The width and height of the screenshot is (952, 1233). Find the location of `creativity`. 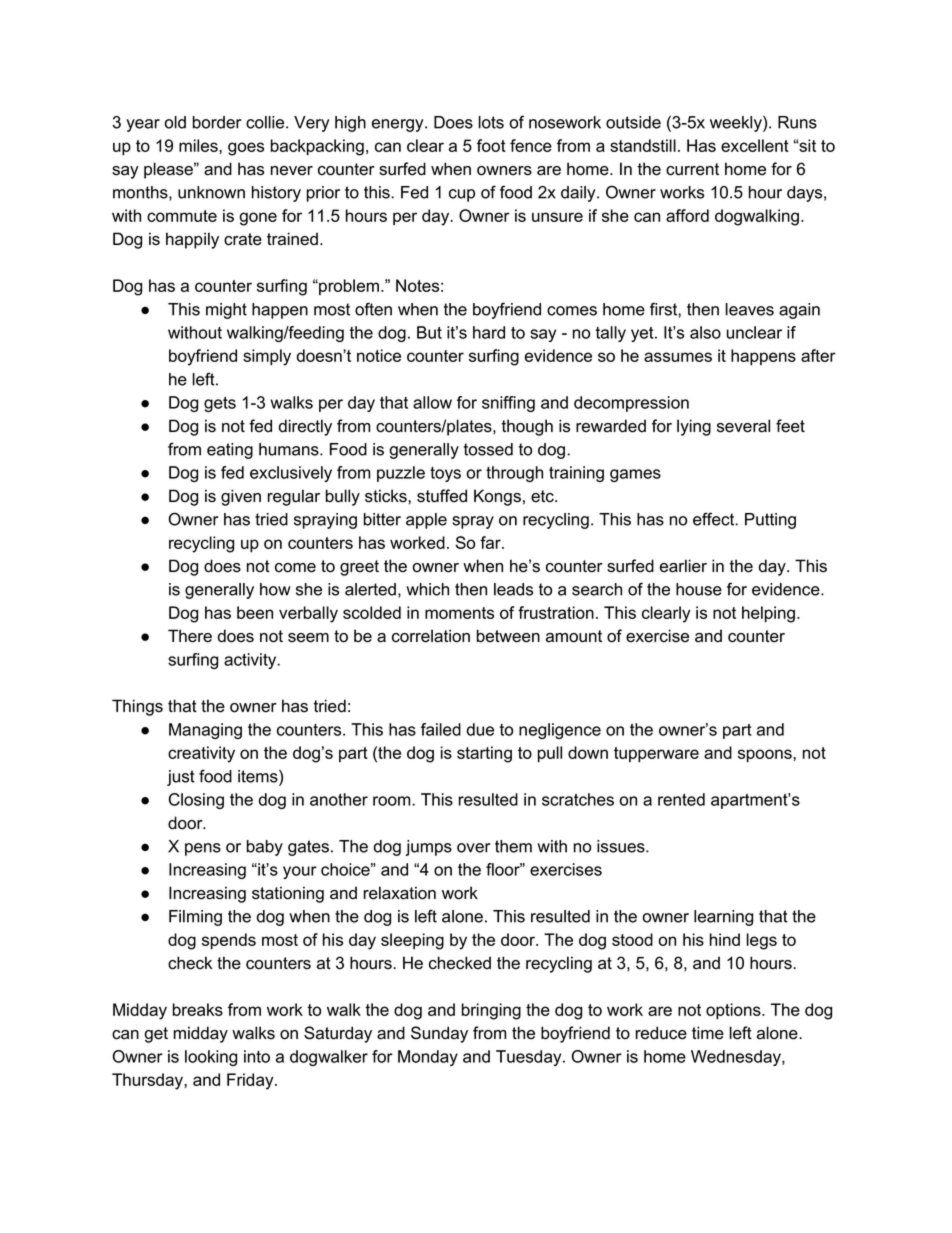

creativity is located at coordinates (201, 754).
